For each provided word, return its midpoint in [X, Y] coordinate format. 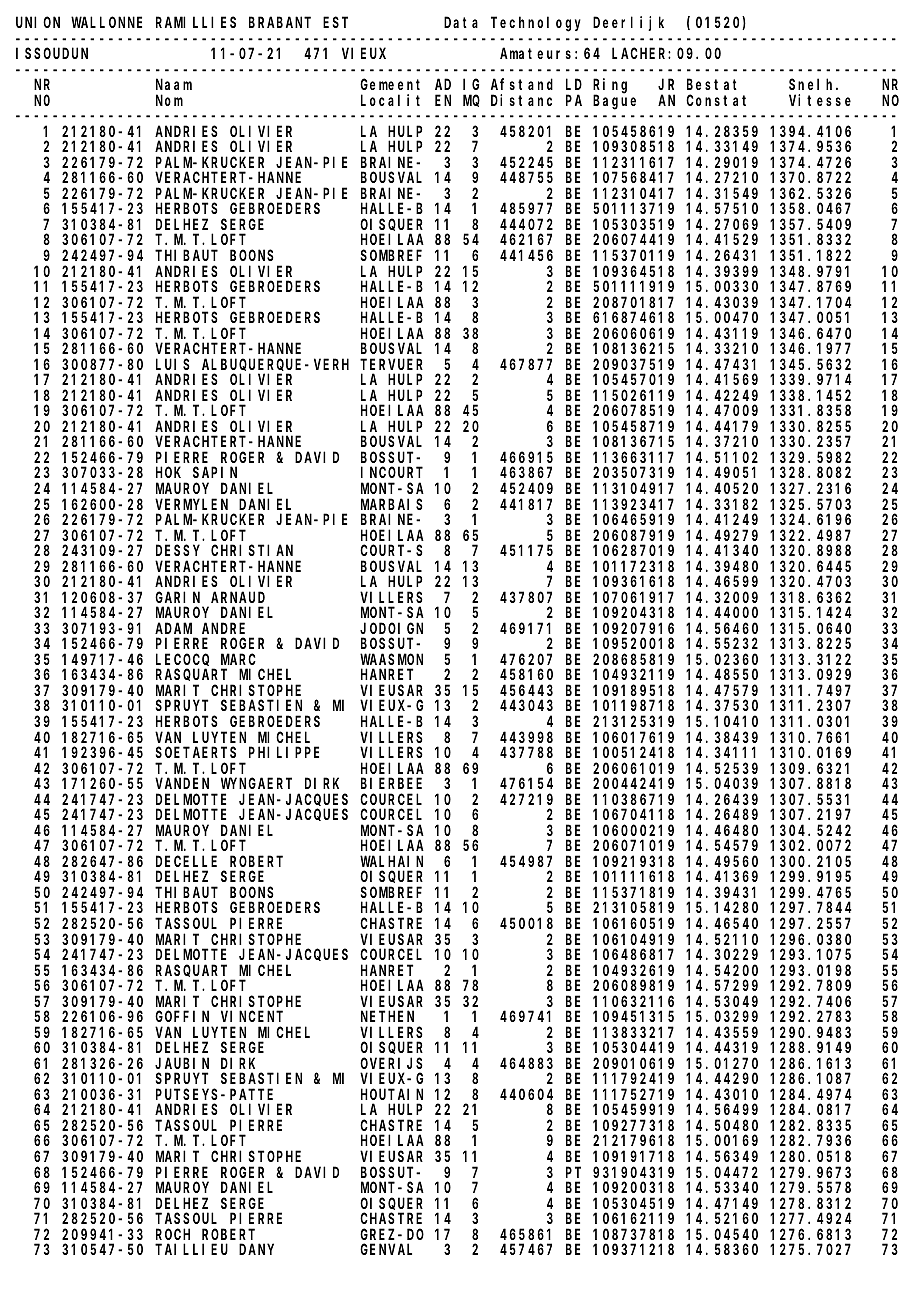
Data [461, 22]
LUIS [173, 364]
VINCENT [252, 1016]
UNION [38, 22]
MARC [238, 659]
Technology [536, 24]
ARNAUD [238, 597]
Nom [169, 100]
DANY [256, 1250]
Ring [610, 86]
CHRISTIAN [252, 550]
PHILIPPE [284, 752]
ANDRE [223, 628]
